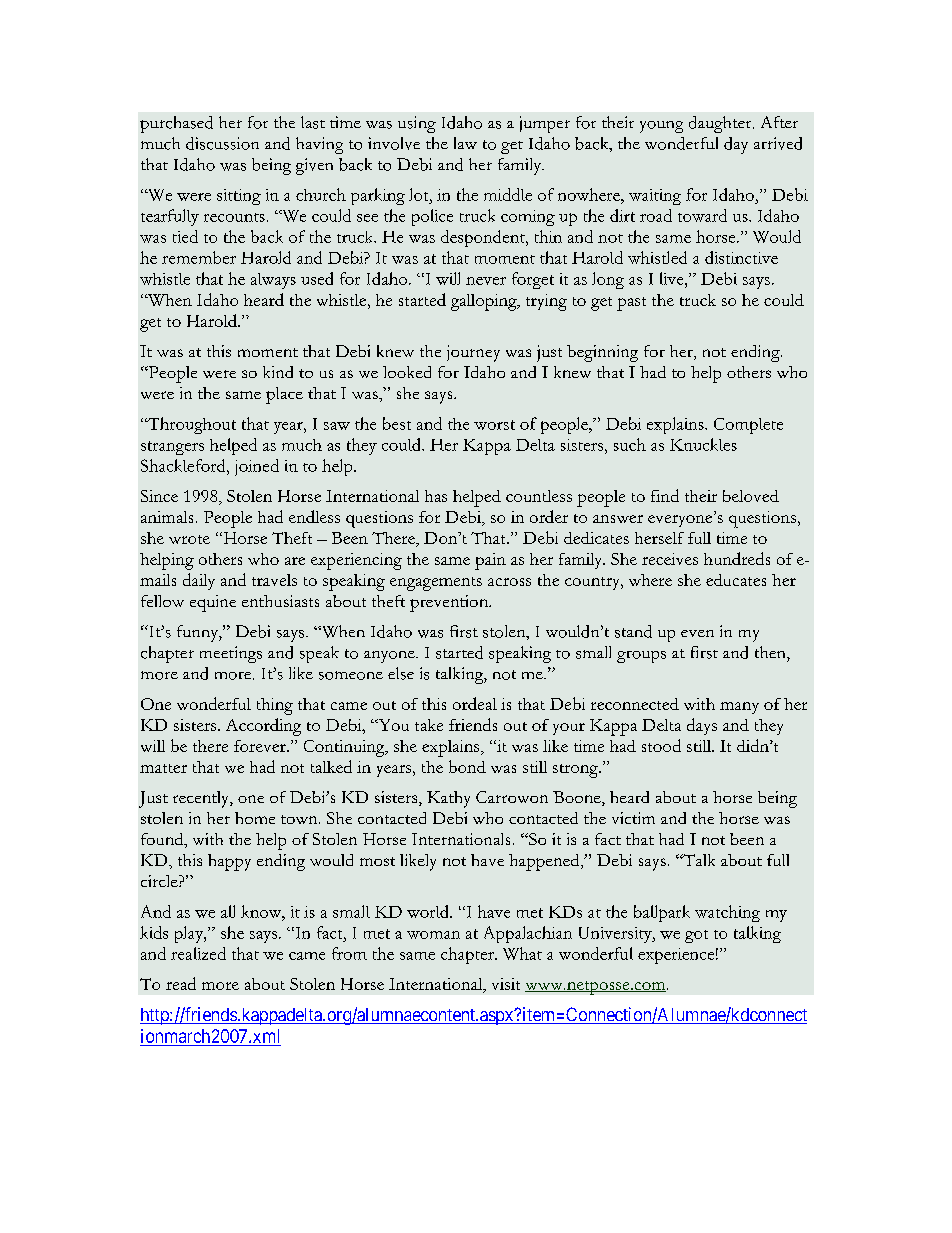 Image resolution: width=952 pixels, height=1233 pixels. Describe the element at coordinates (465, 143) in the page. I see `law` at that location.
